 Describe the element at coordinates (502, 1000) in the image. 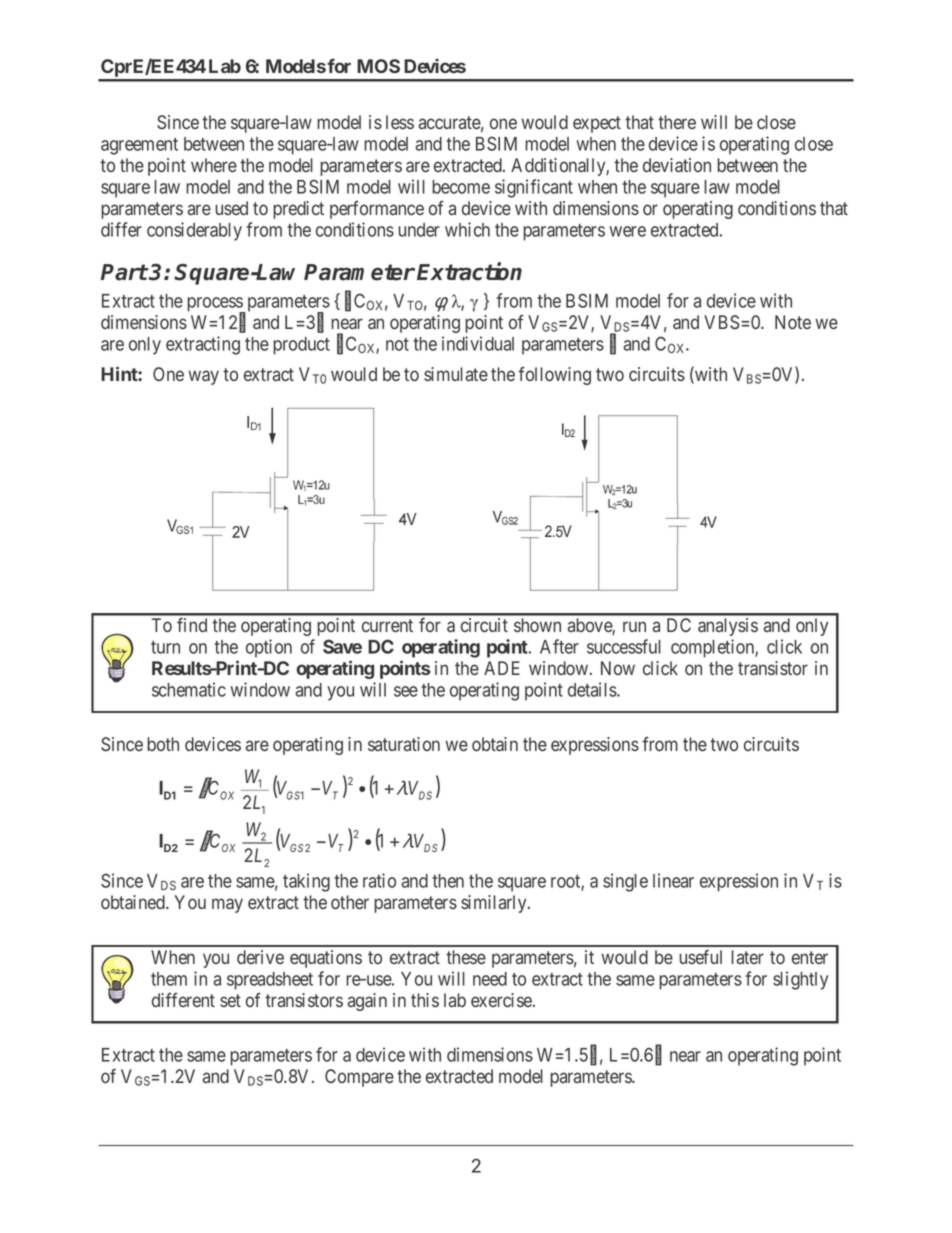

I see `exercise` at that location.
